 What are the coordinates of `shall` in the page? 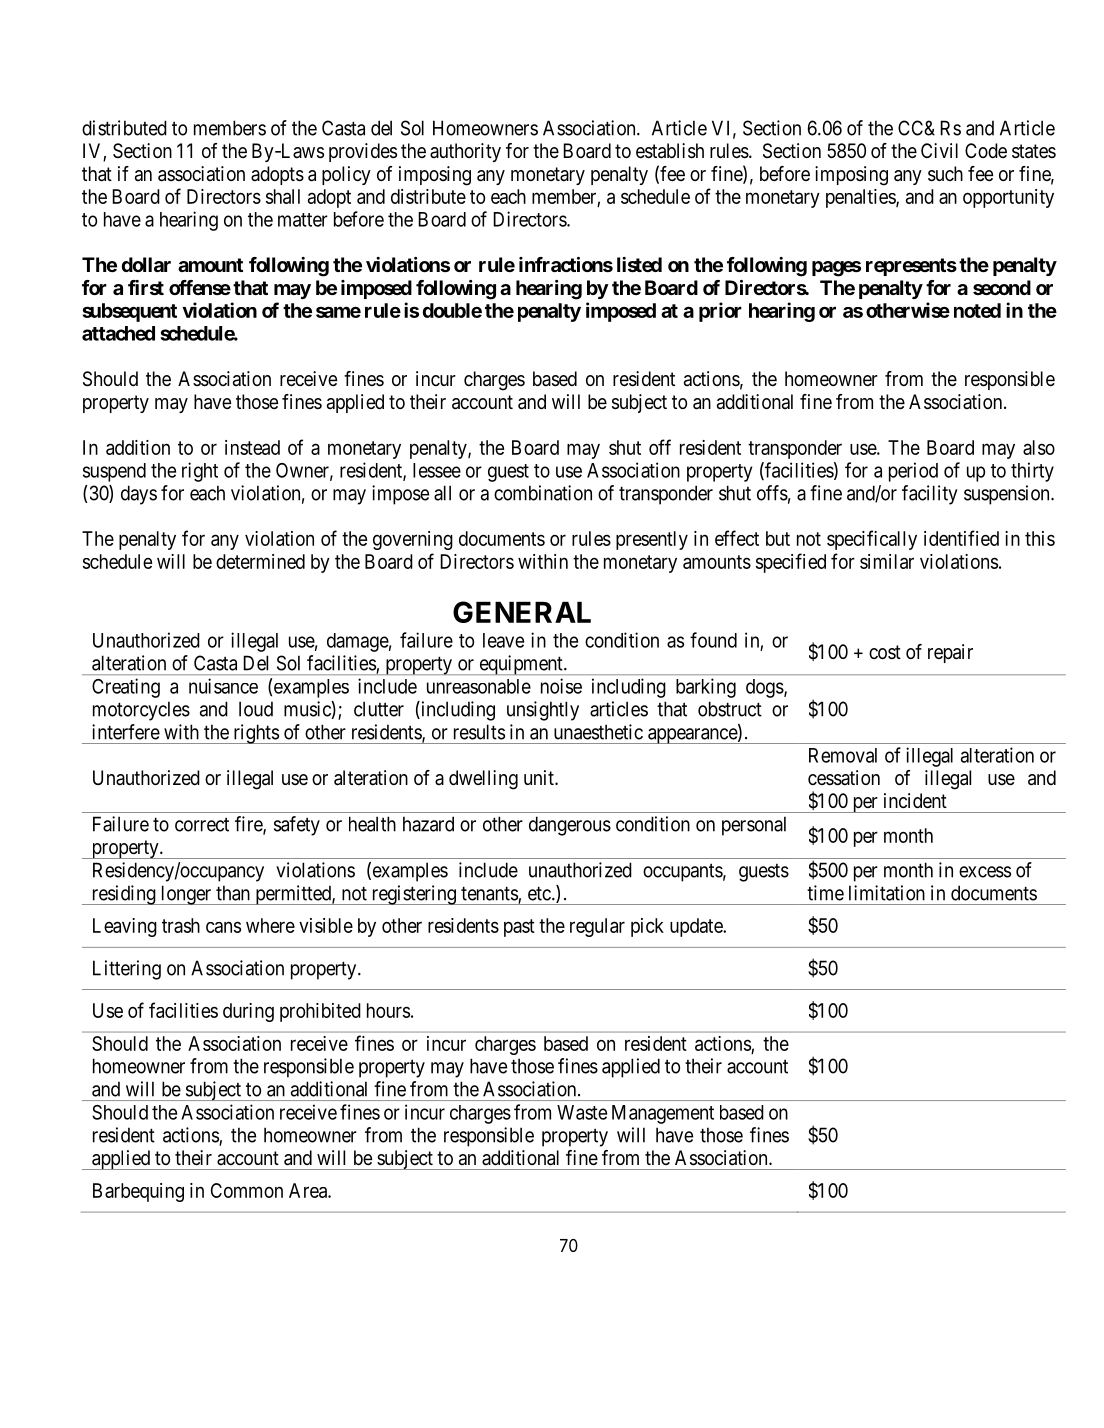 It's located at (283, 196).
